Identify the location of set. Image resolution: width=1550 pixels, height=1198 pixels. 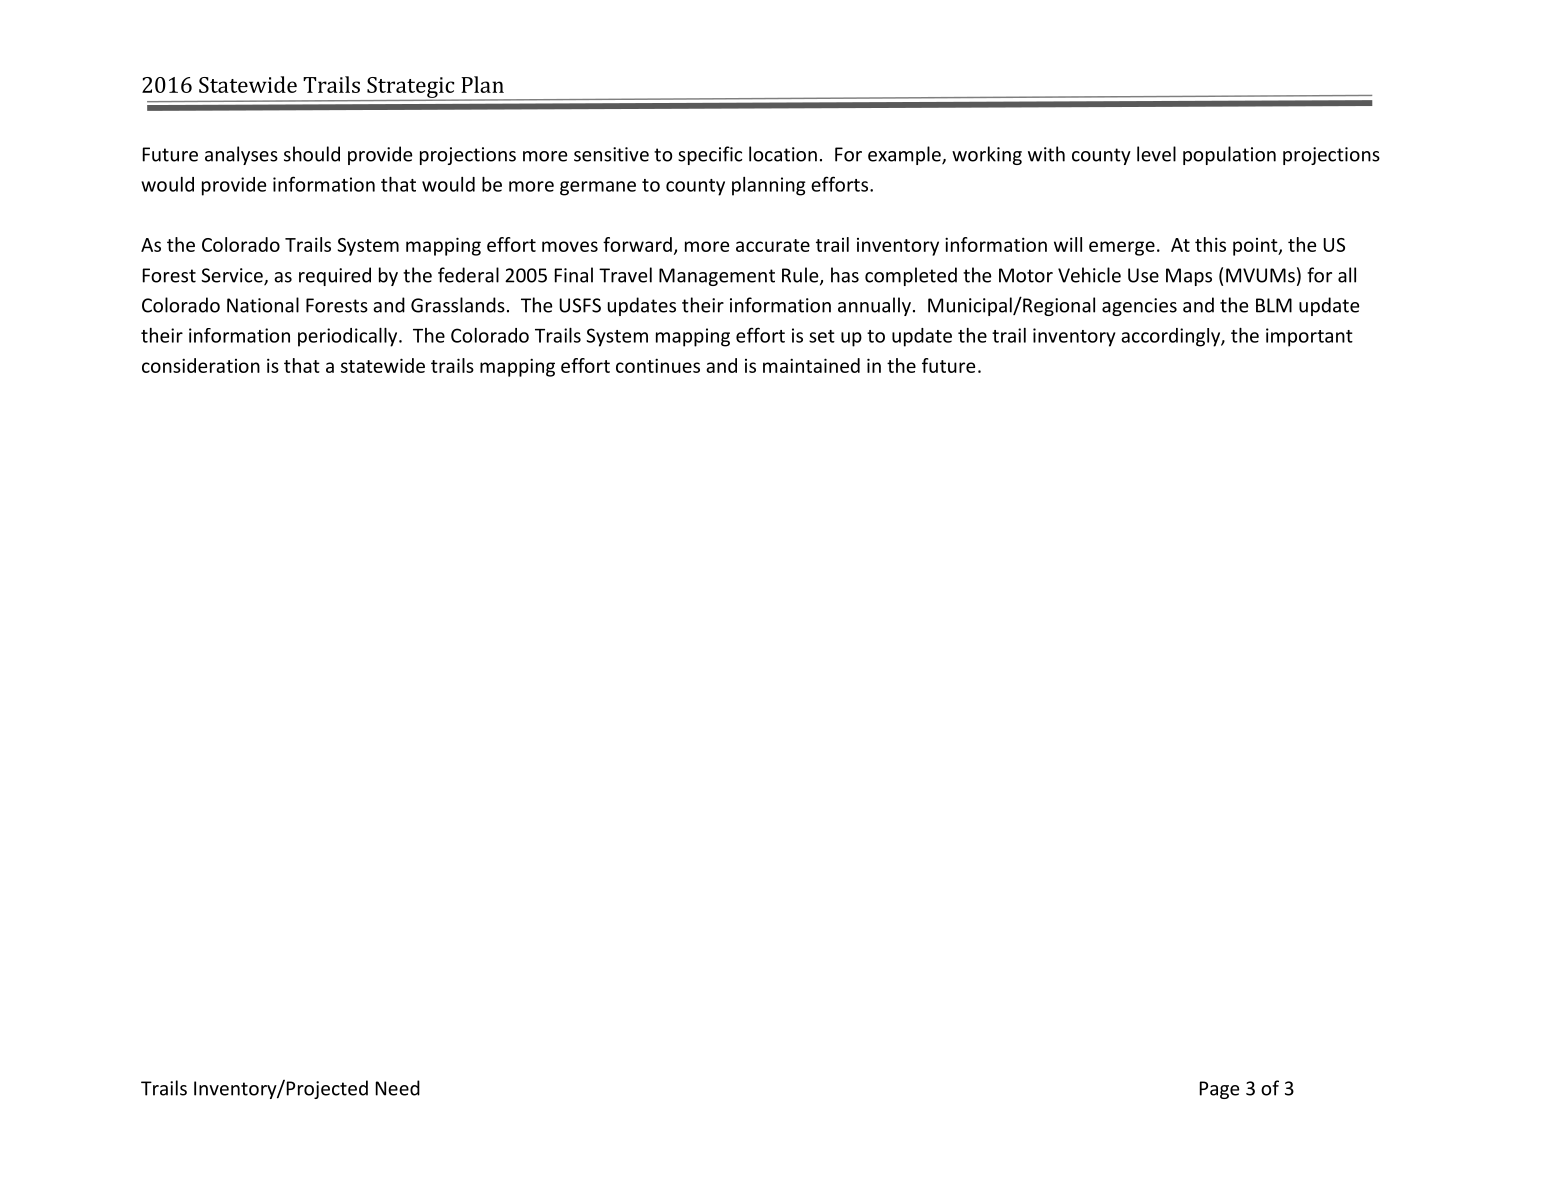
(822, 336).
